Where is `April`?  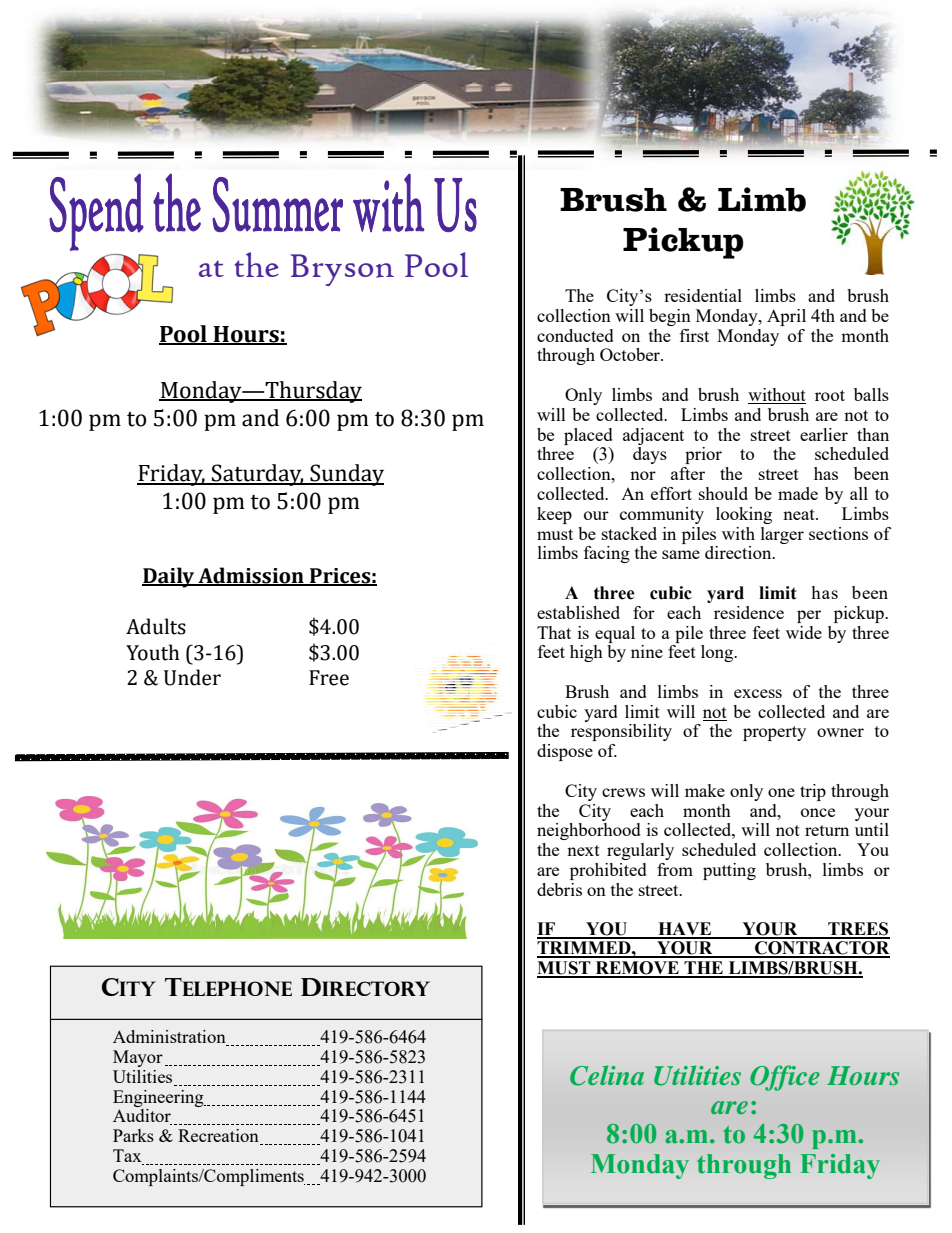 April is located at coordinates (786, 317).
